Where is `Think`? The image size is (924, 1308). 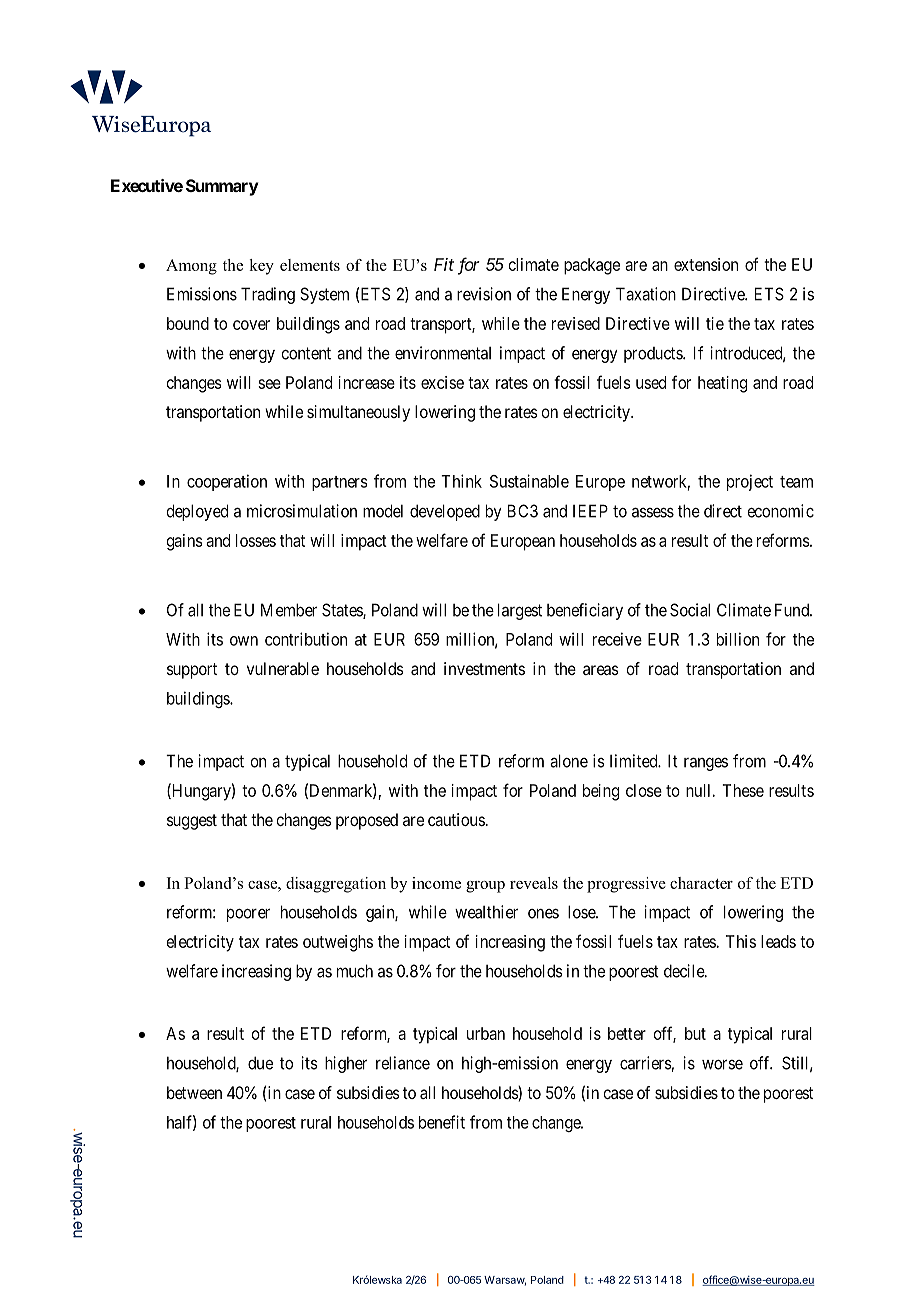 Think is located at coordinates (461, 481).
